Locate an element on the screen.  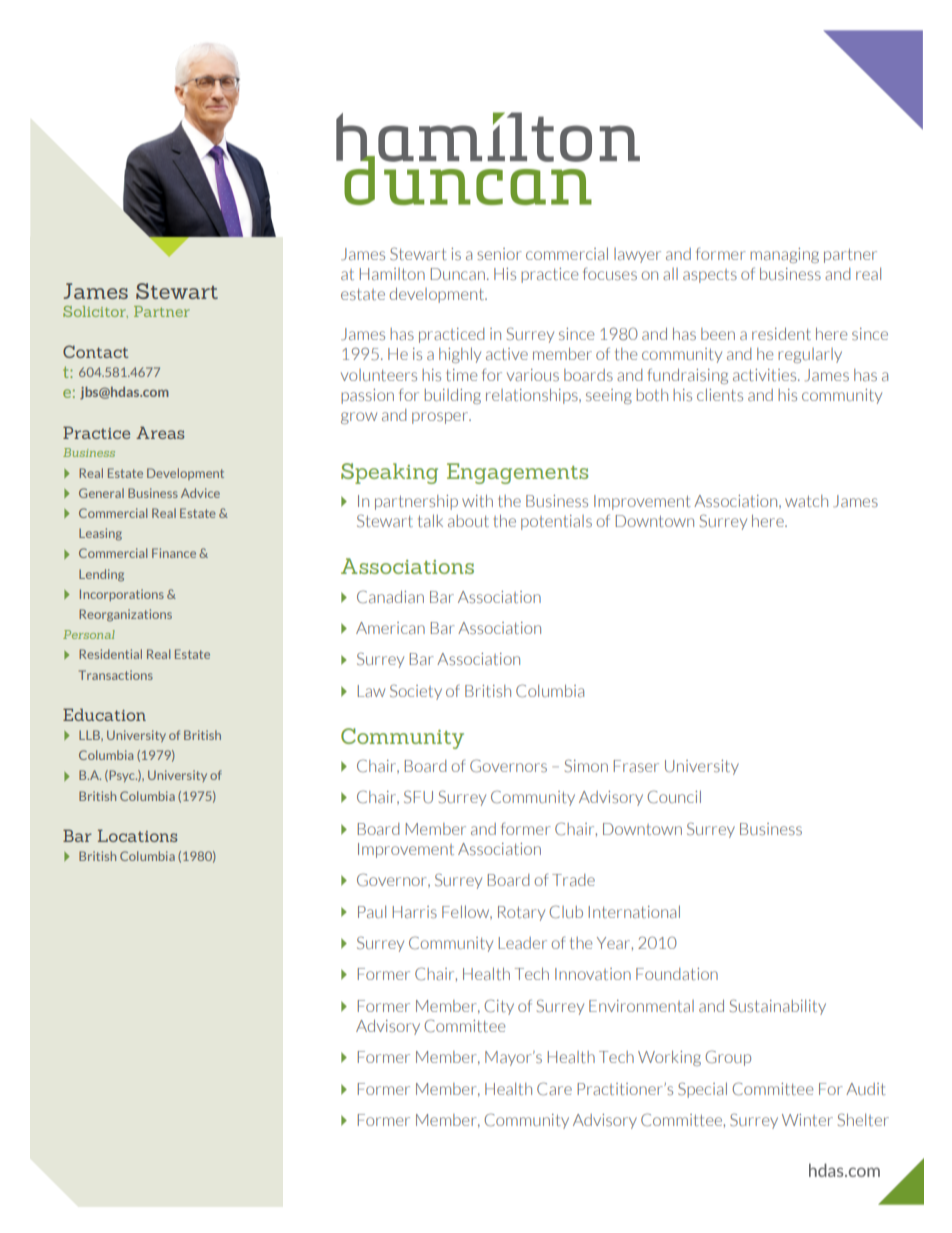
watch is located at coordinates (806, 501).
